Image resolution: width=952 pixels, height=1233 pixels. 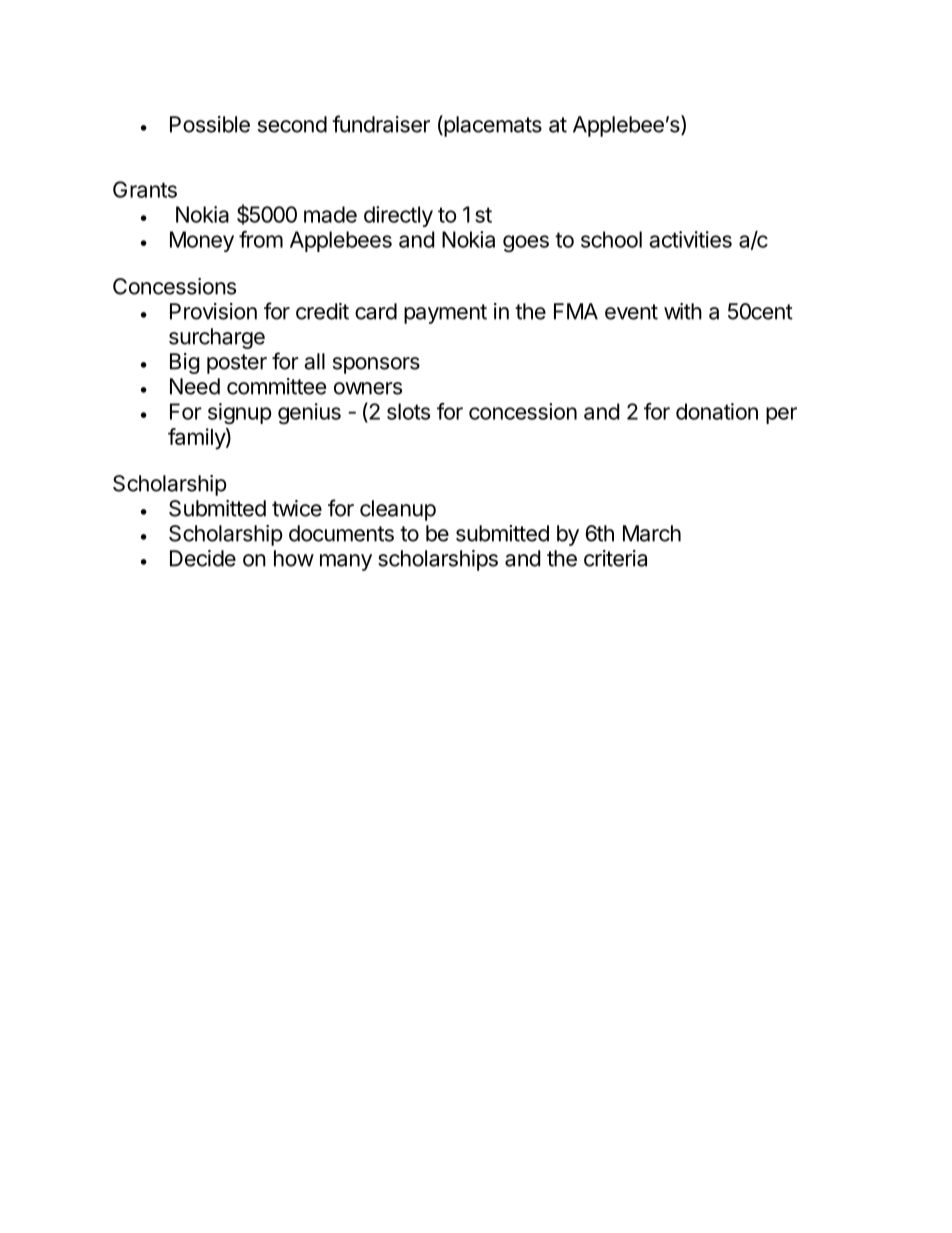 I want to click on signup, so click(x=240, y=413).
